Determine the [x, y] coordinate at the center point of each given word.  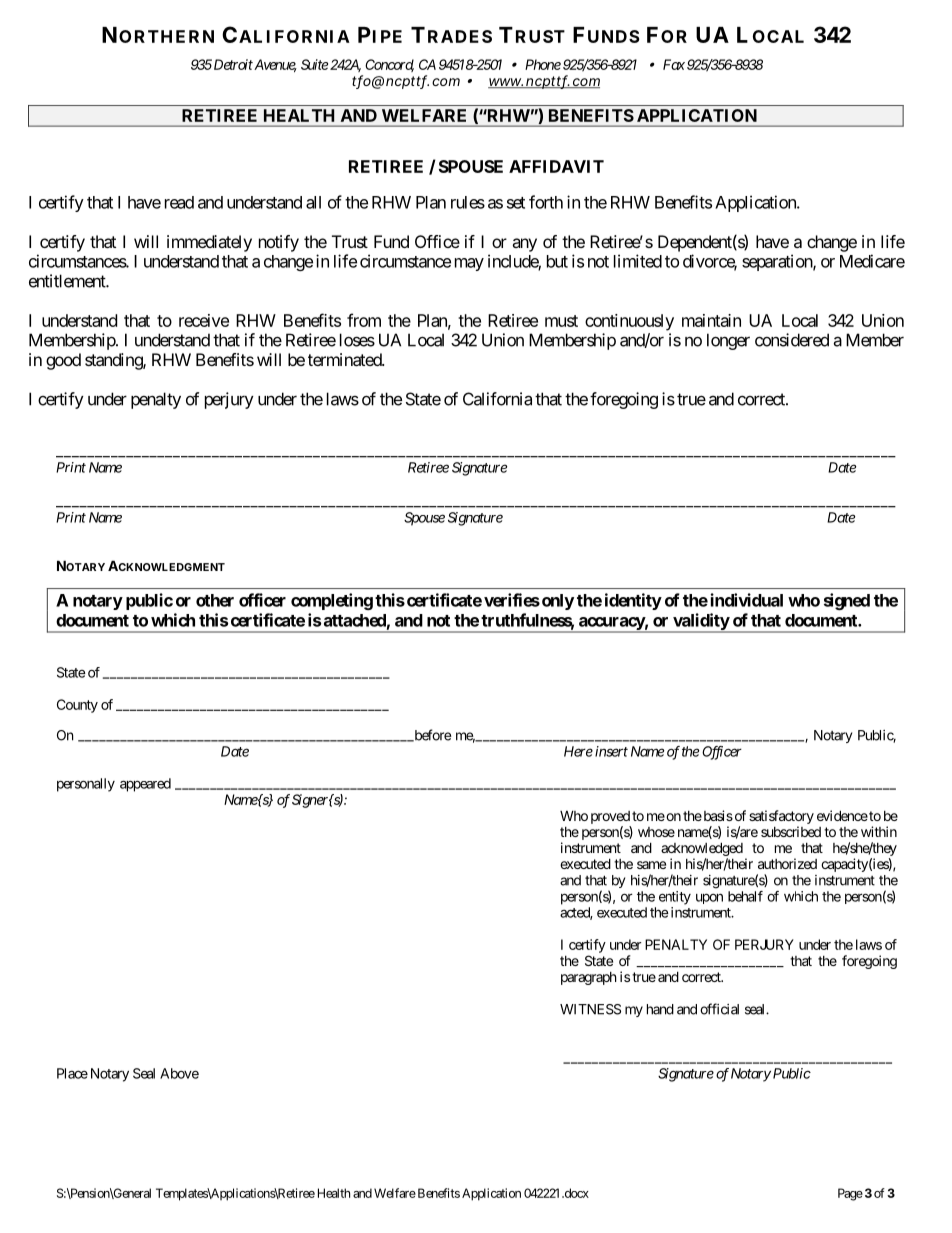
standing [114, 361]
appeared [145, 785]
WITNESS [590, 1009]
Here [578, 751]
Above [179, 1073]
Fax [674, 64]
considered [792, 340]
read [179, 202]
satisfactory [781, 817]
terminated [345, 359]
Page [850, 1194]
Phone [543, 64]
